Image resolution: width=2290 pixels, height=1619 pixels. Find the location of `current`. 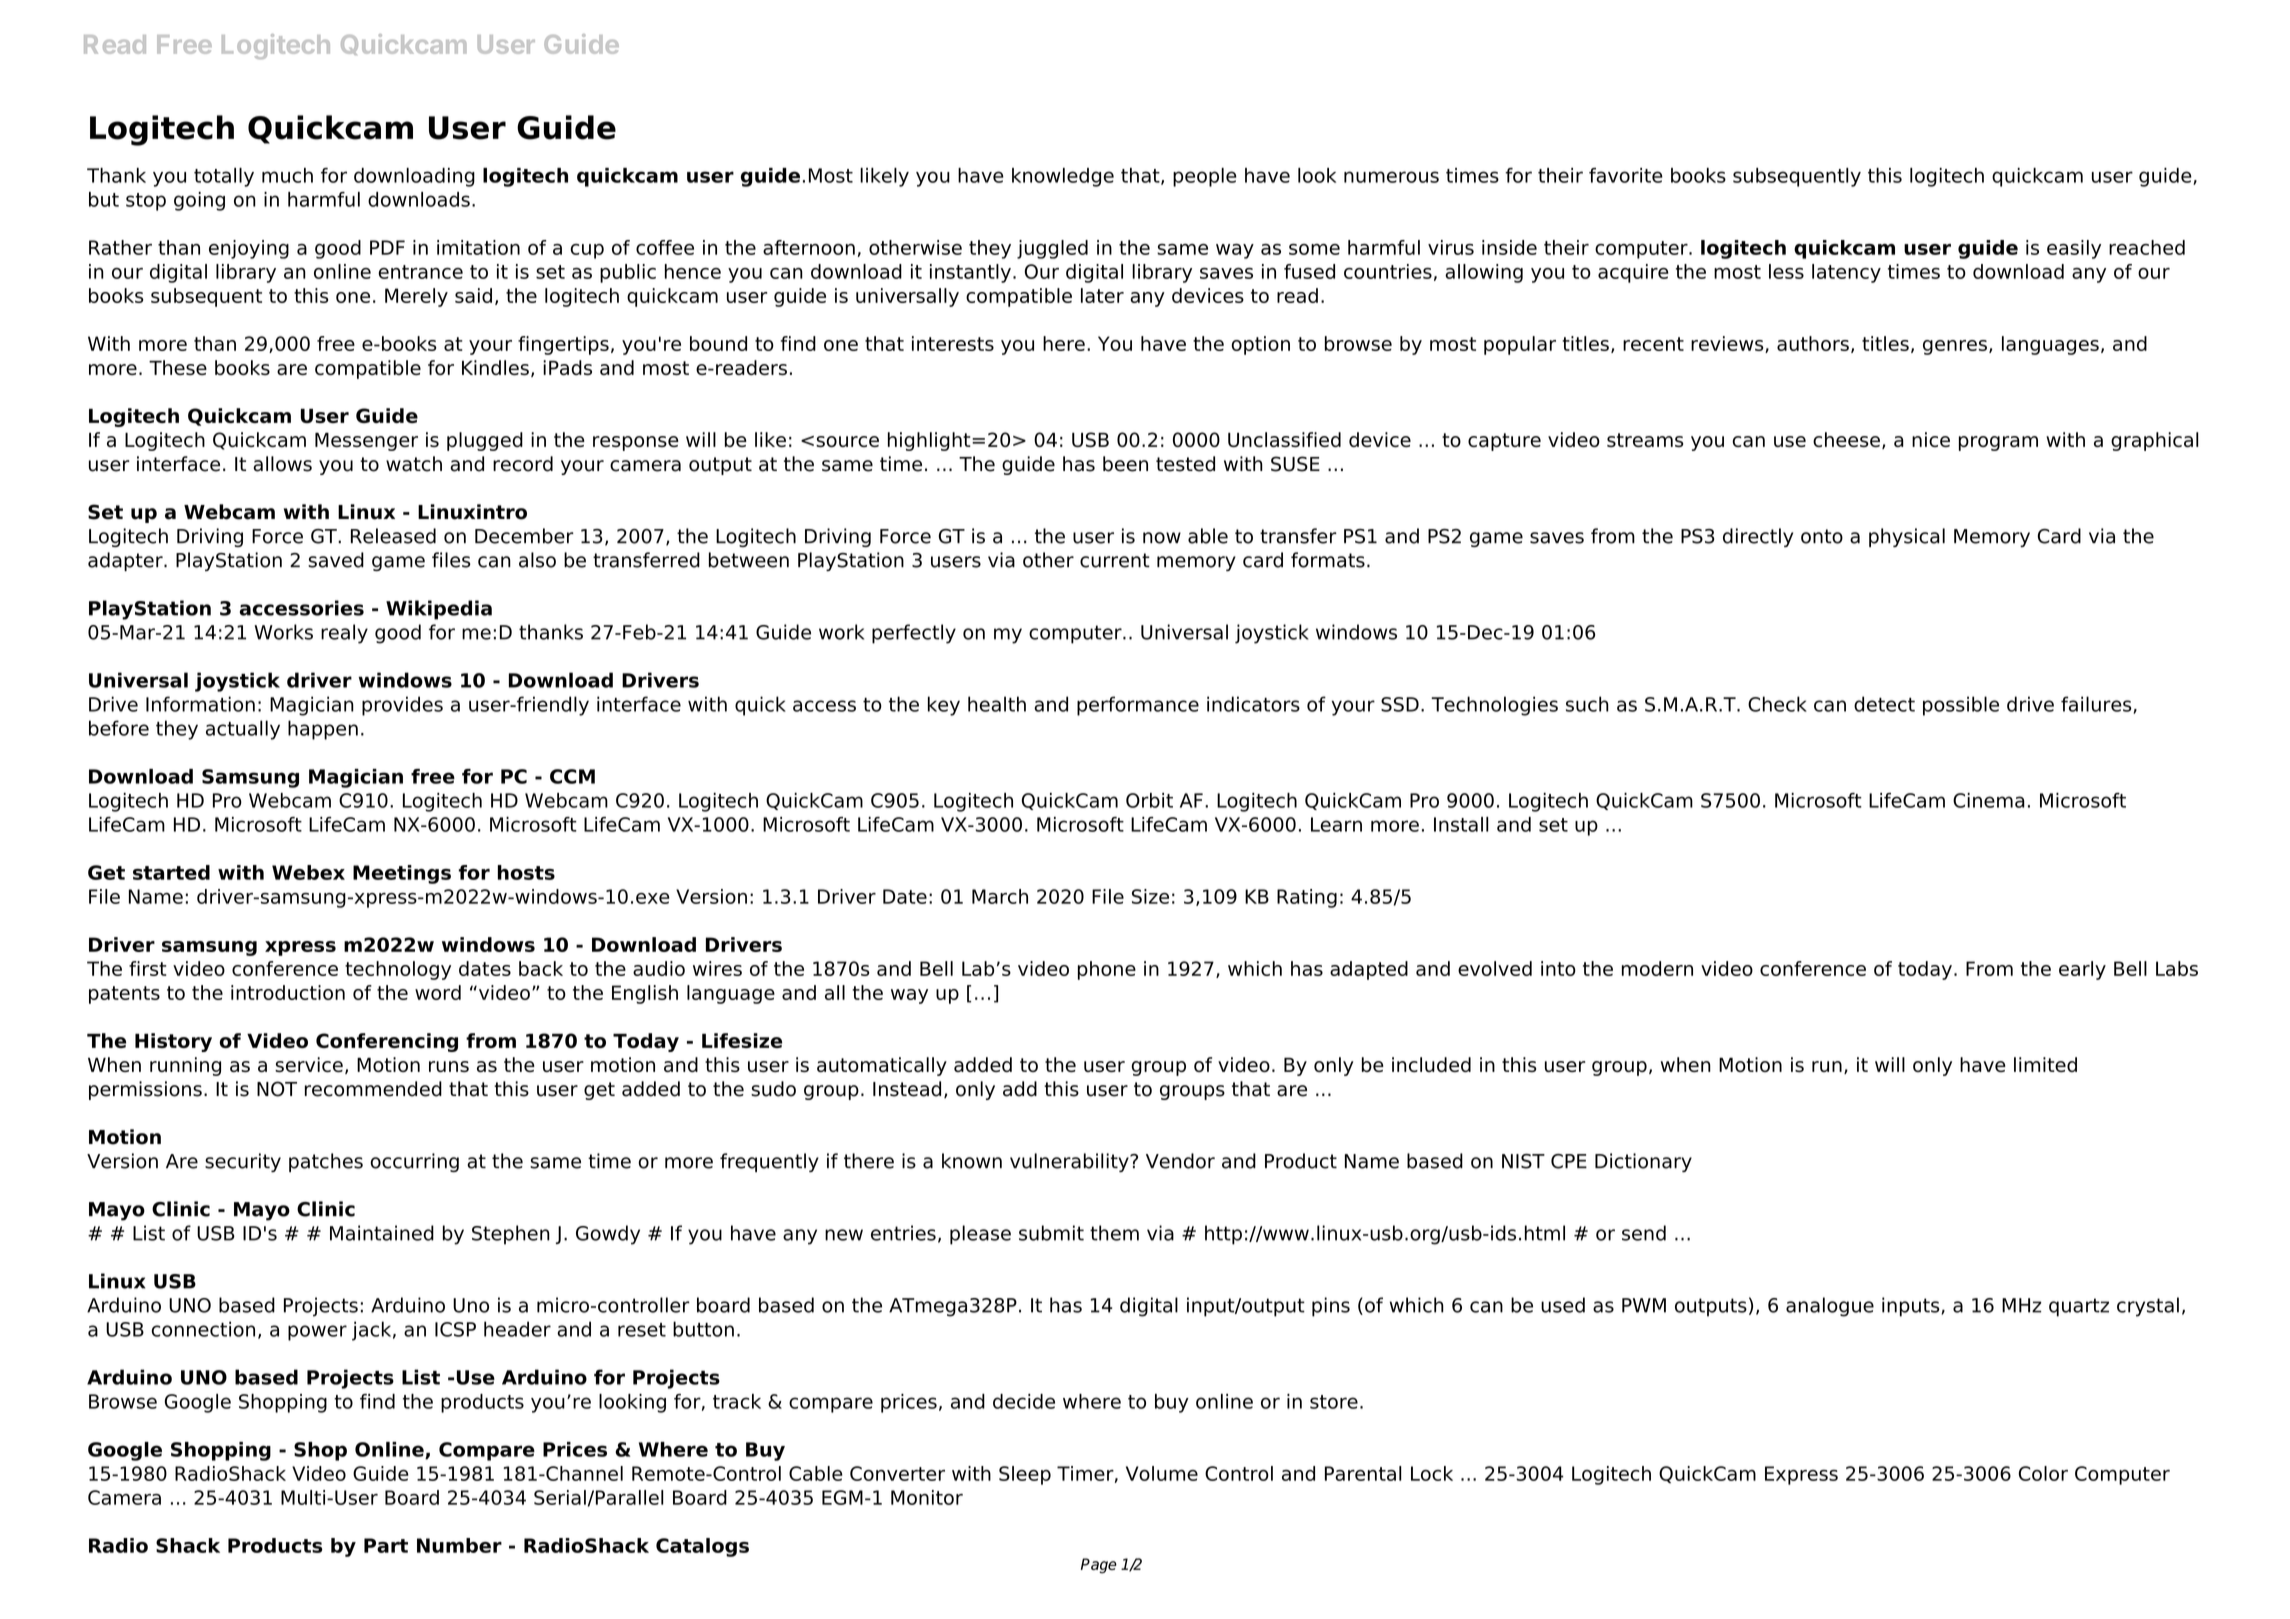

current is located at coordinates (1115, 560).
